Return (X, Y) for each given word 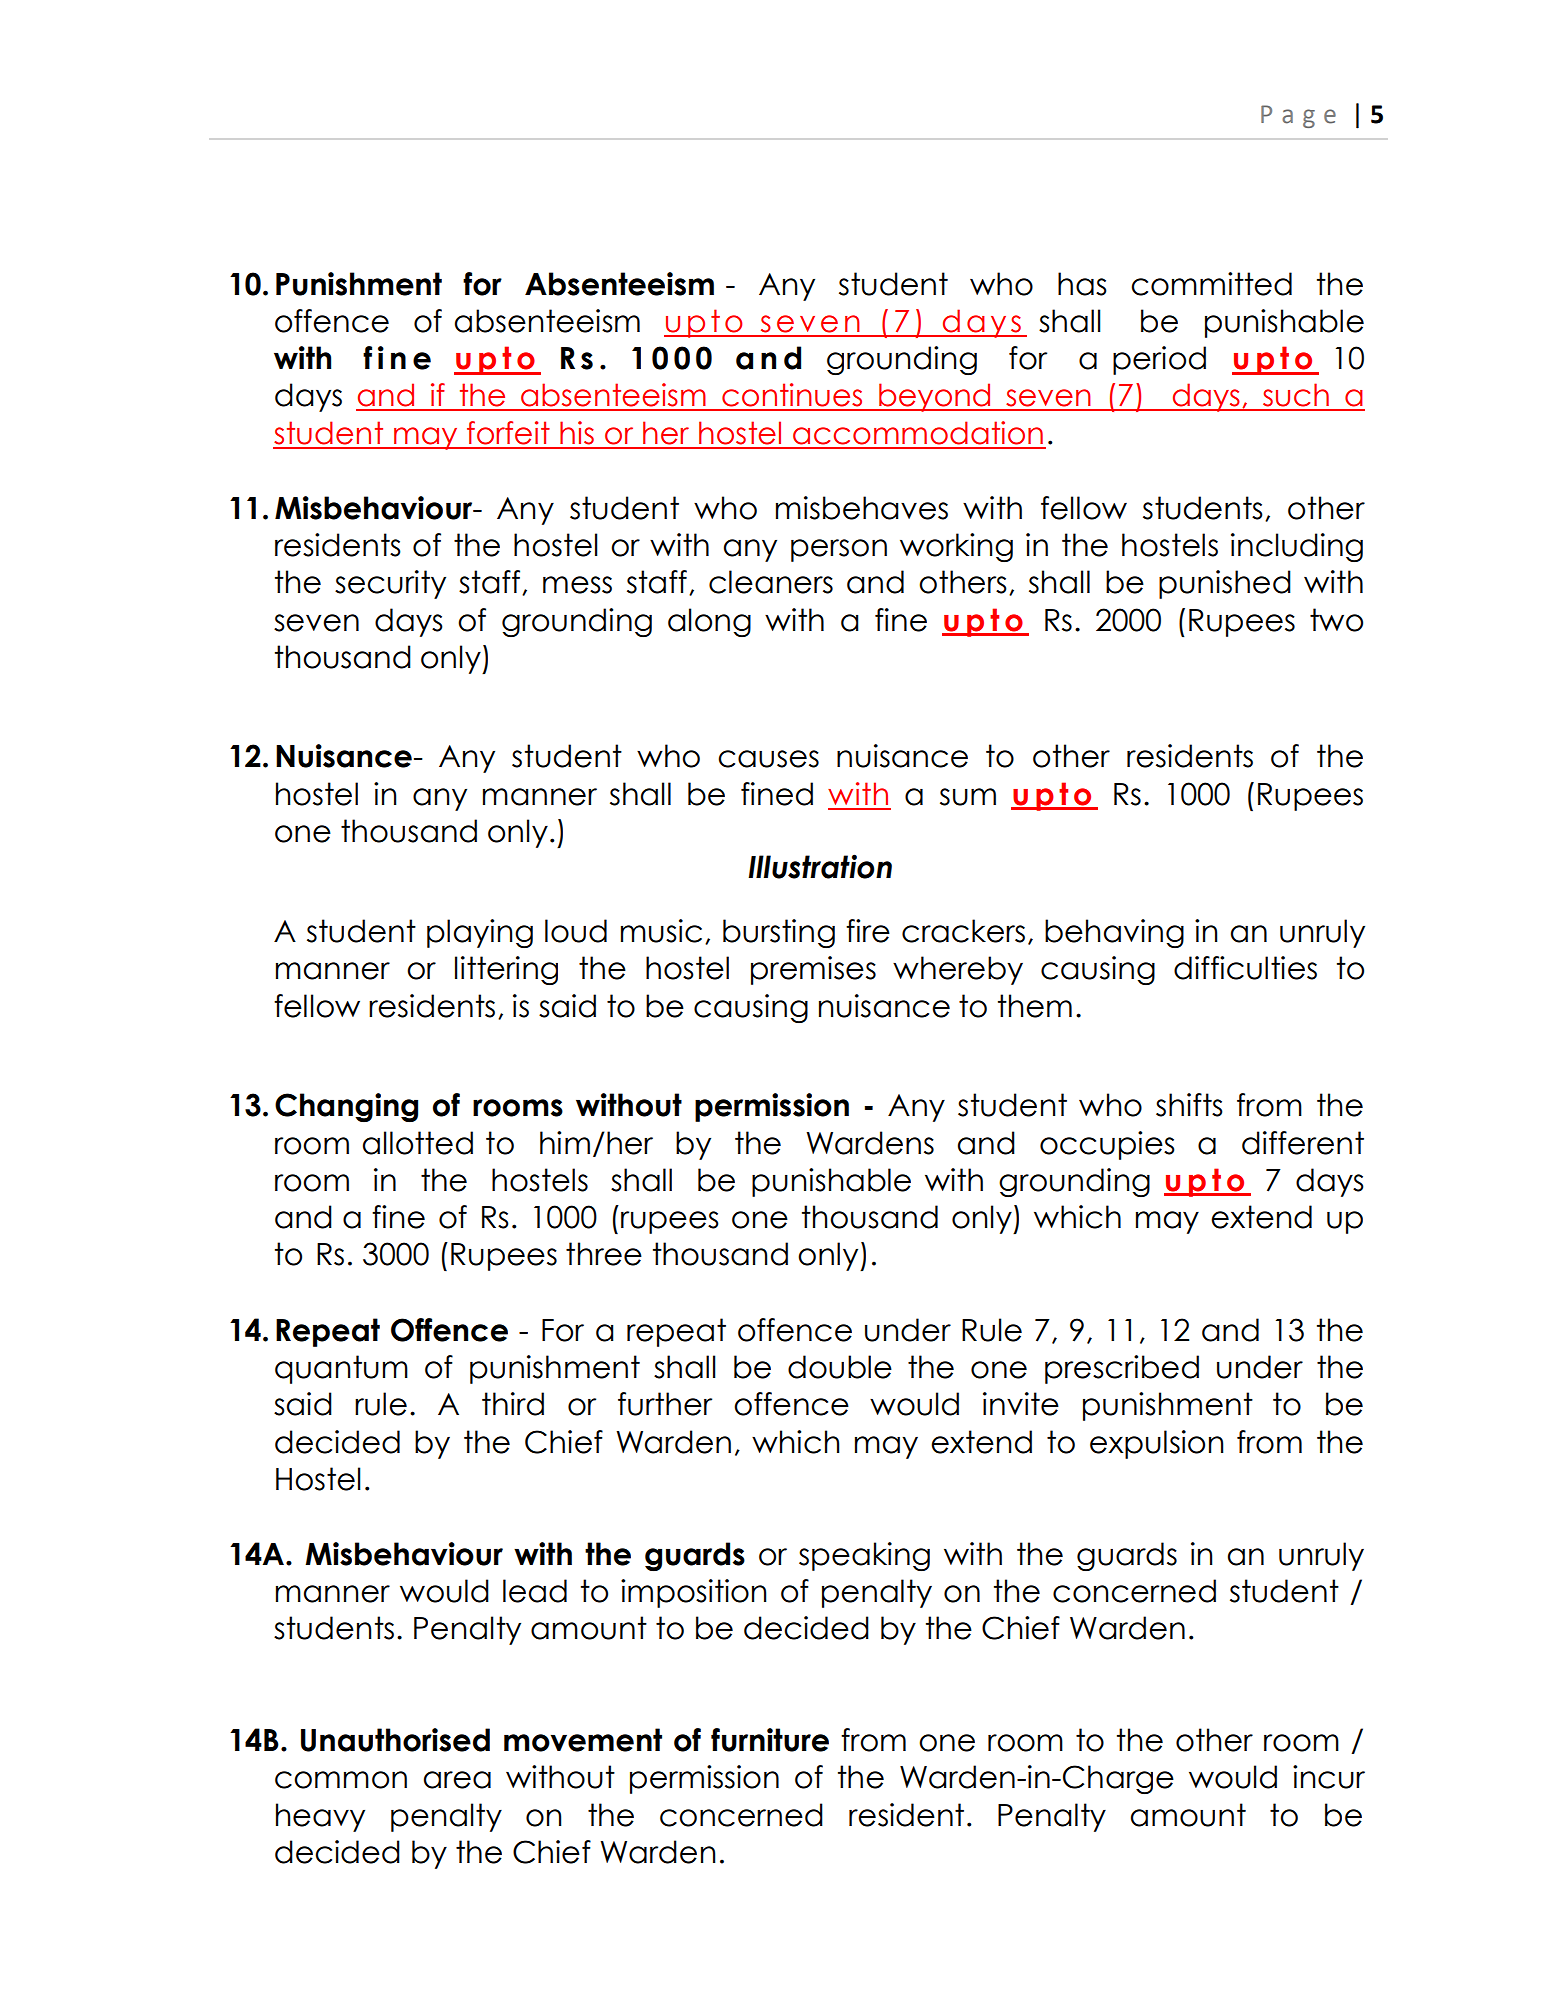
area (457, 1780)
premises (813, 970)
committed (1211, 284)
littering (506, 970)
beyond (935, 397)
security (390, 584)
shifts (1189, 1105)
